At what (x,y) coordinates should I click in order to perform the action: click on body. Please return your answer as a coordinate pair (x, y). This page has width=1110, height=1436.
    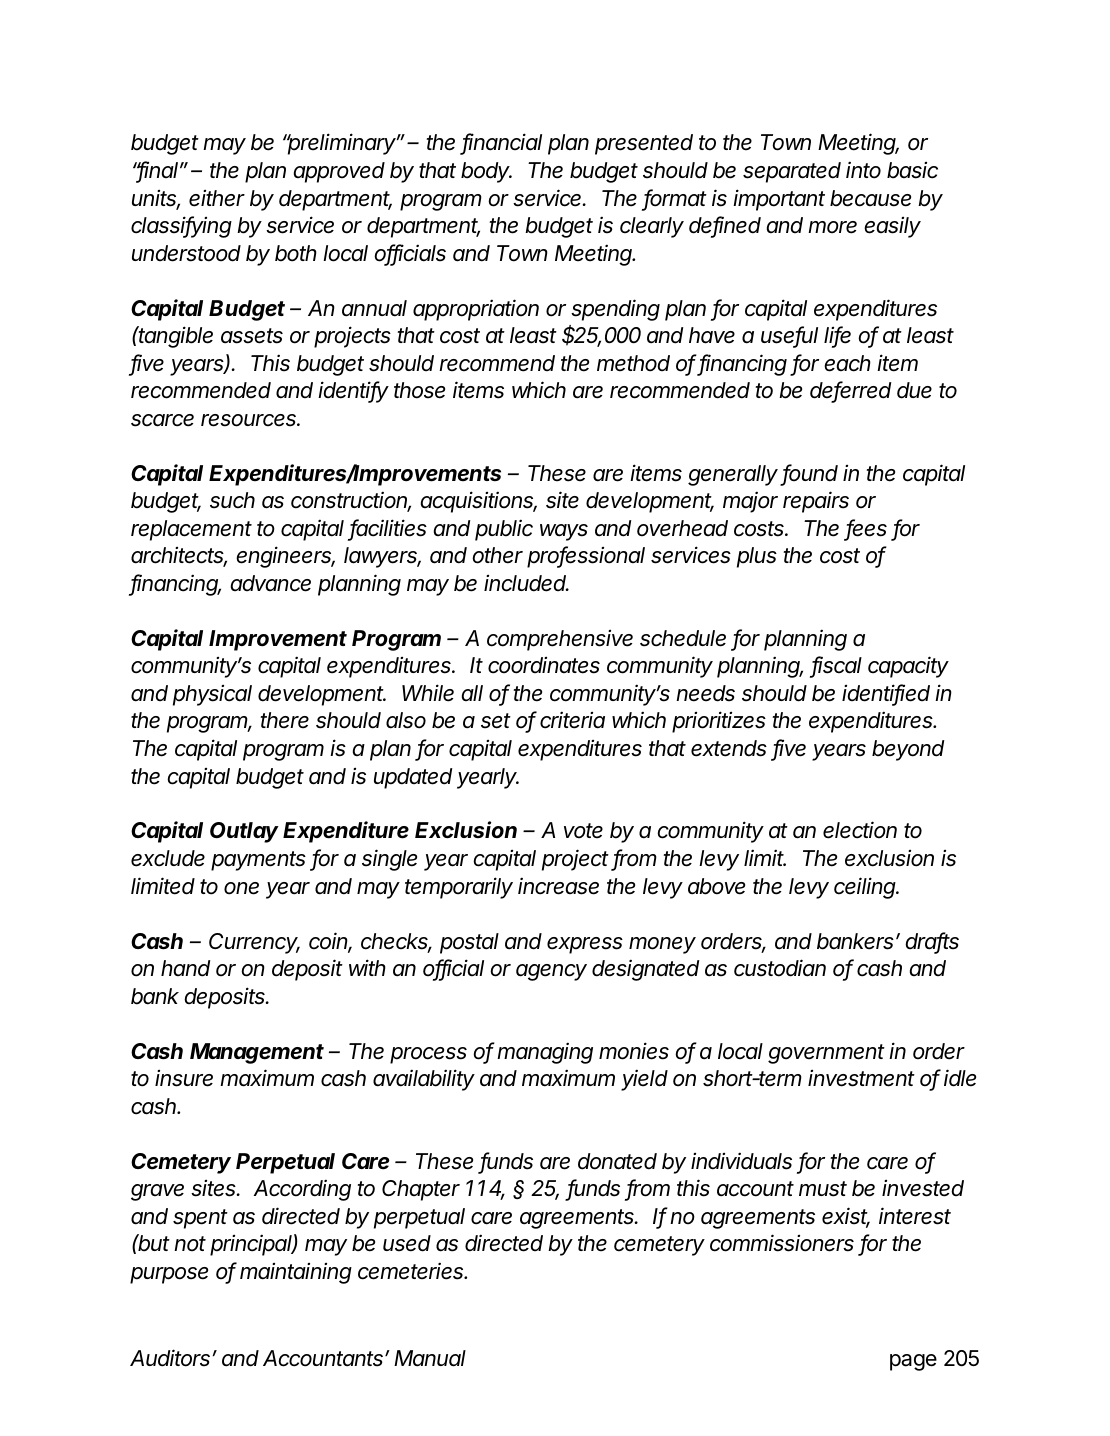
    Looking at the image, I should click on (486, 172).
